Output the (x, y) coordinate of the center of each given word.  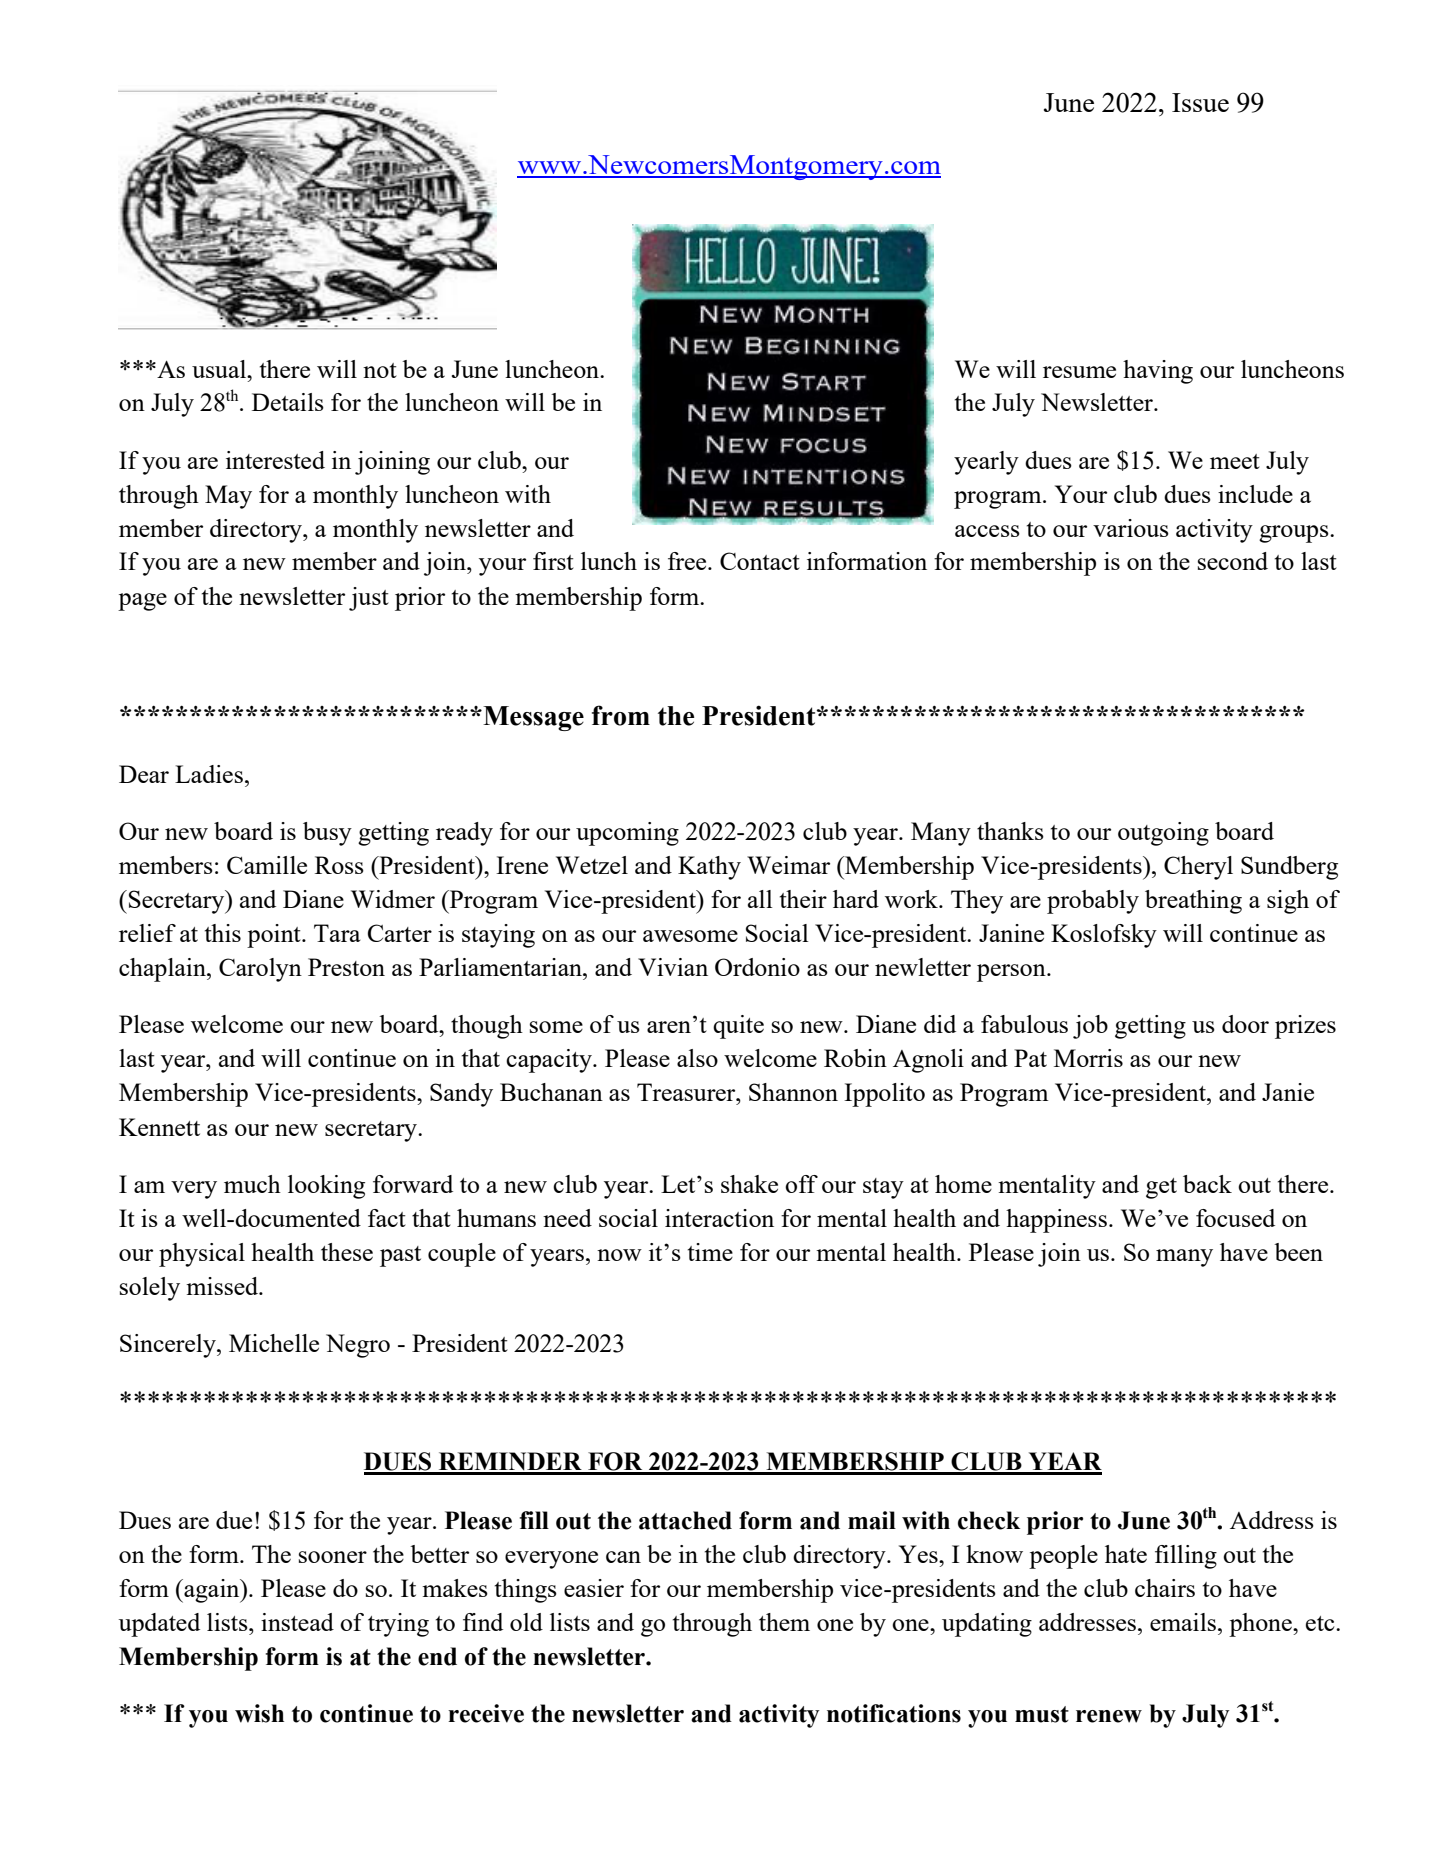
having (1158, 372)
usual (220, 369)
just (369, 599)
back (1207, 1184)
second (1233, 561)
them (784, 1622)
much (252, 1184)
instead (297, 1622)
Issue (1200, 102)
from (621, 715)
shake (749, 1184)
